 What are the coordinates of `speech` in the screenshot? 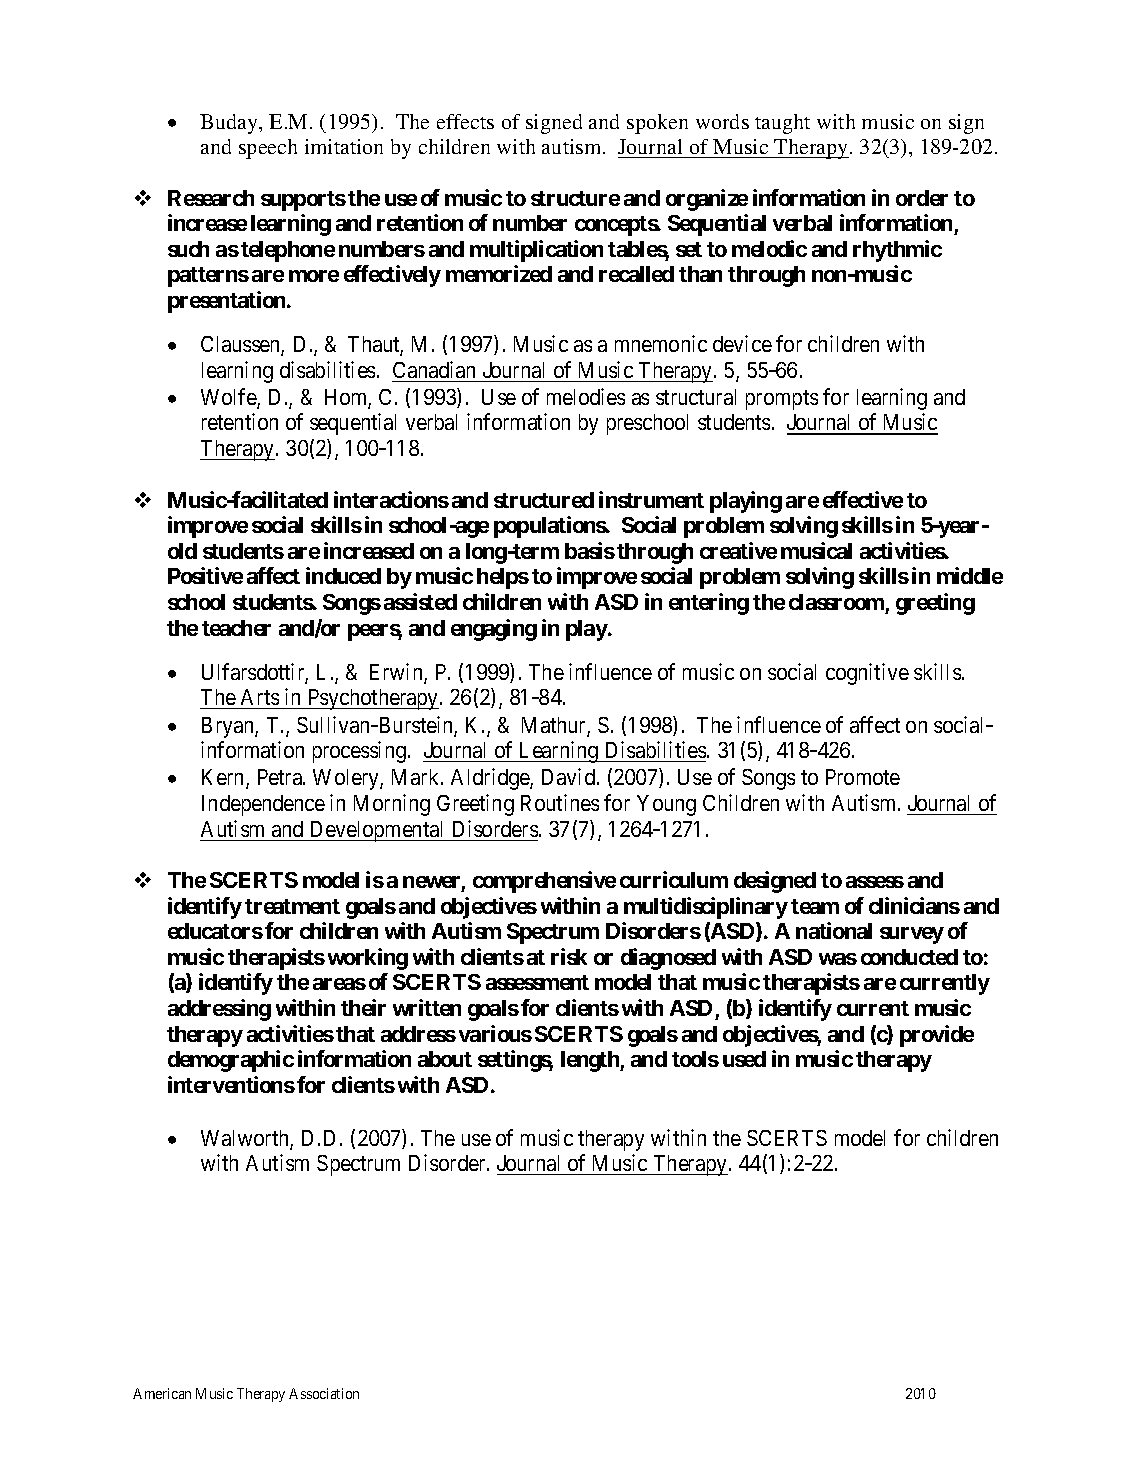 It's located at (268, 149).
